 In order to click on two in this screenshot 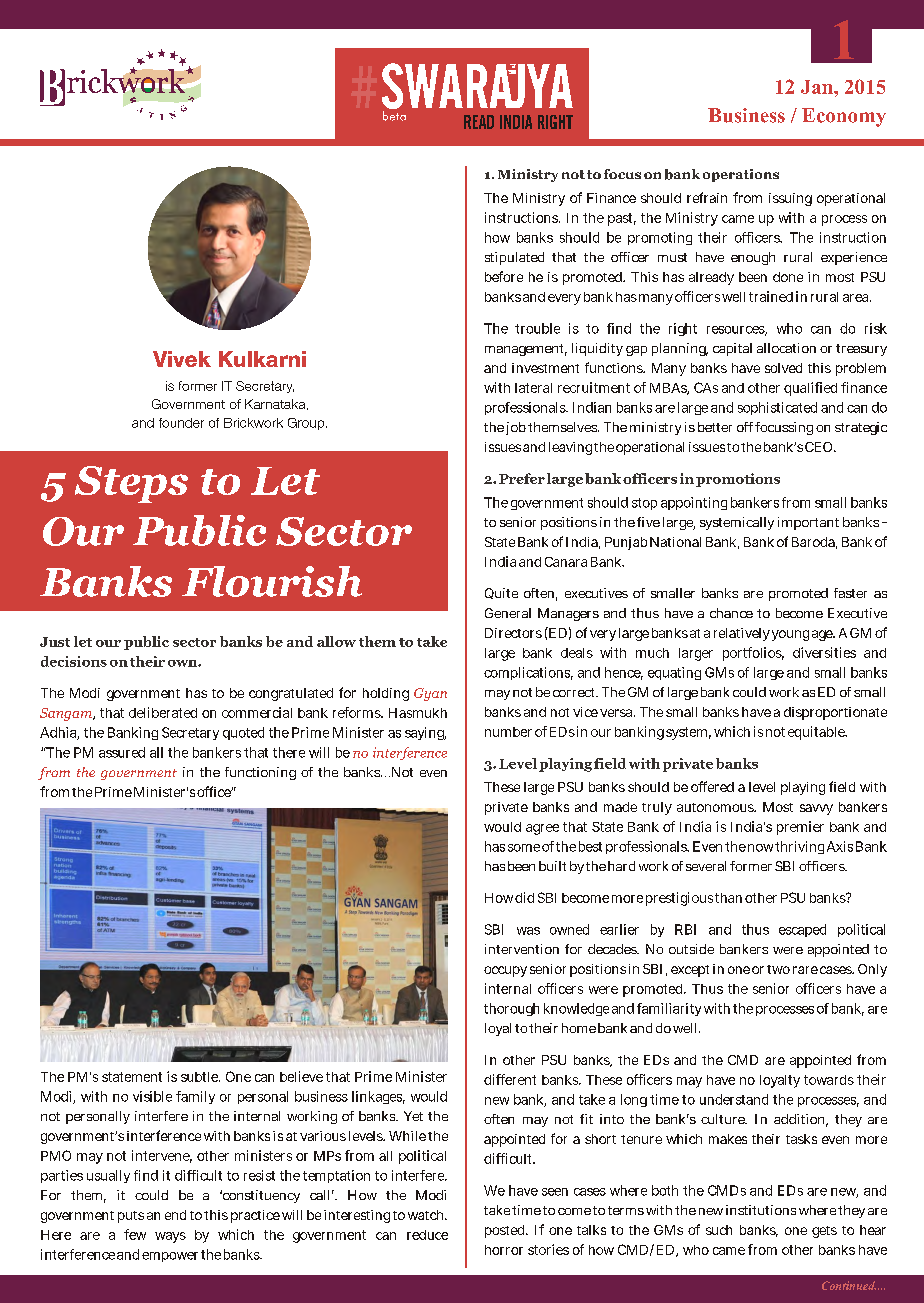, I will do `click(778, 969)`.
